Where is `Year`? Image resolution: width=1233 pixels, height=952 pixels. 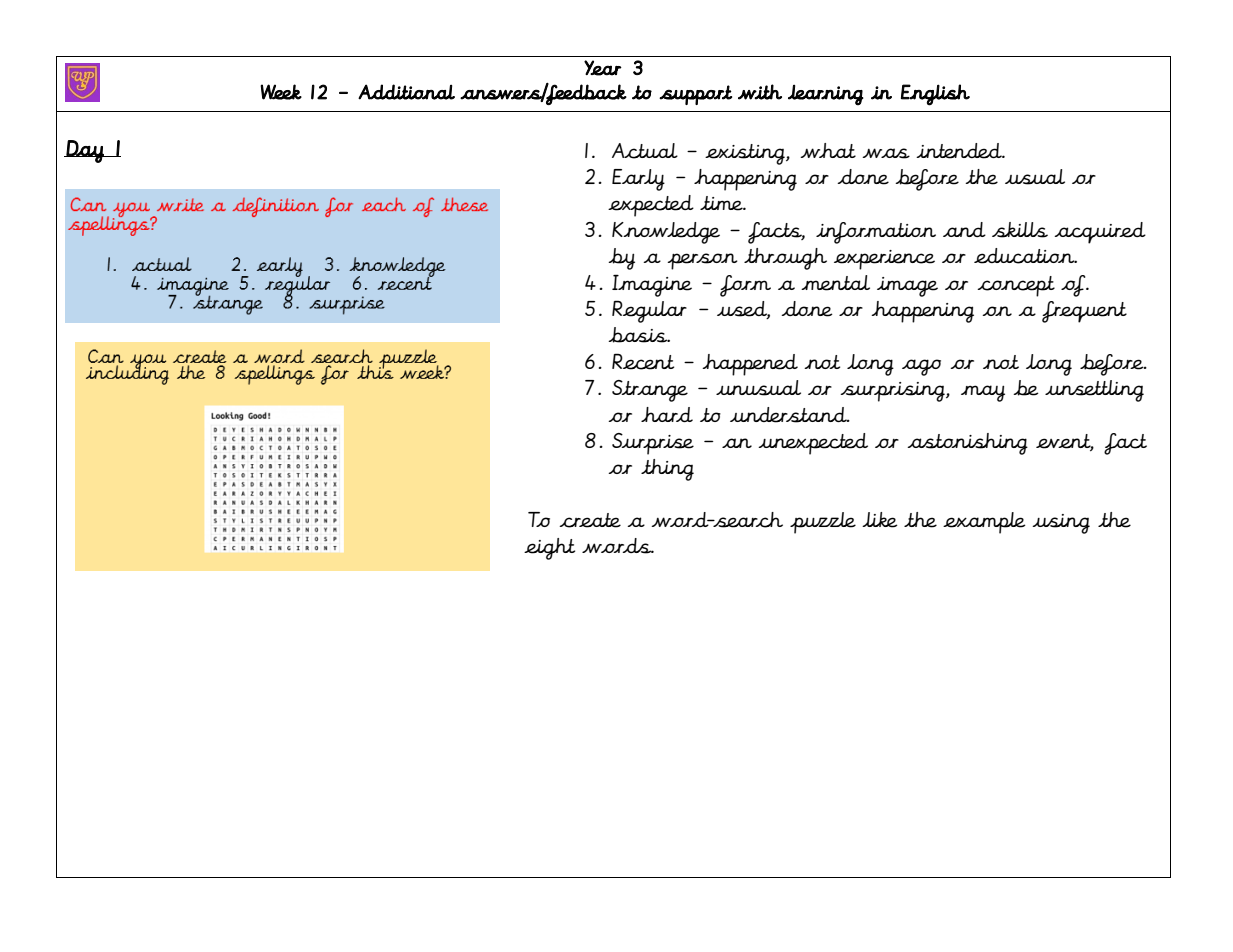
Year is located at coordinates (603, 68).
